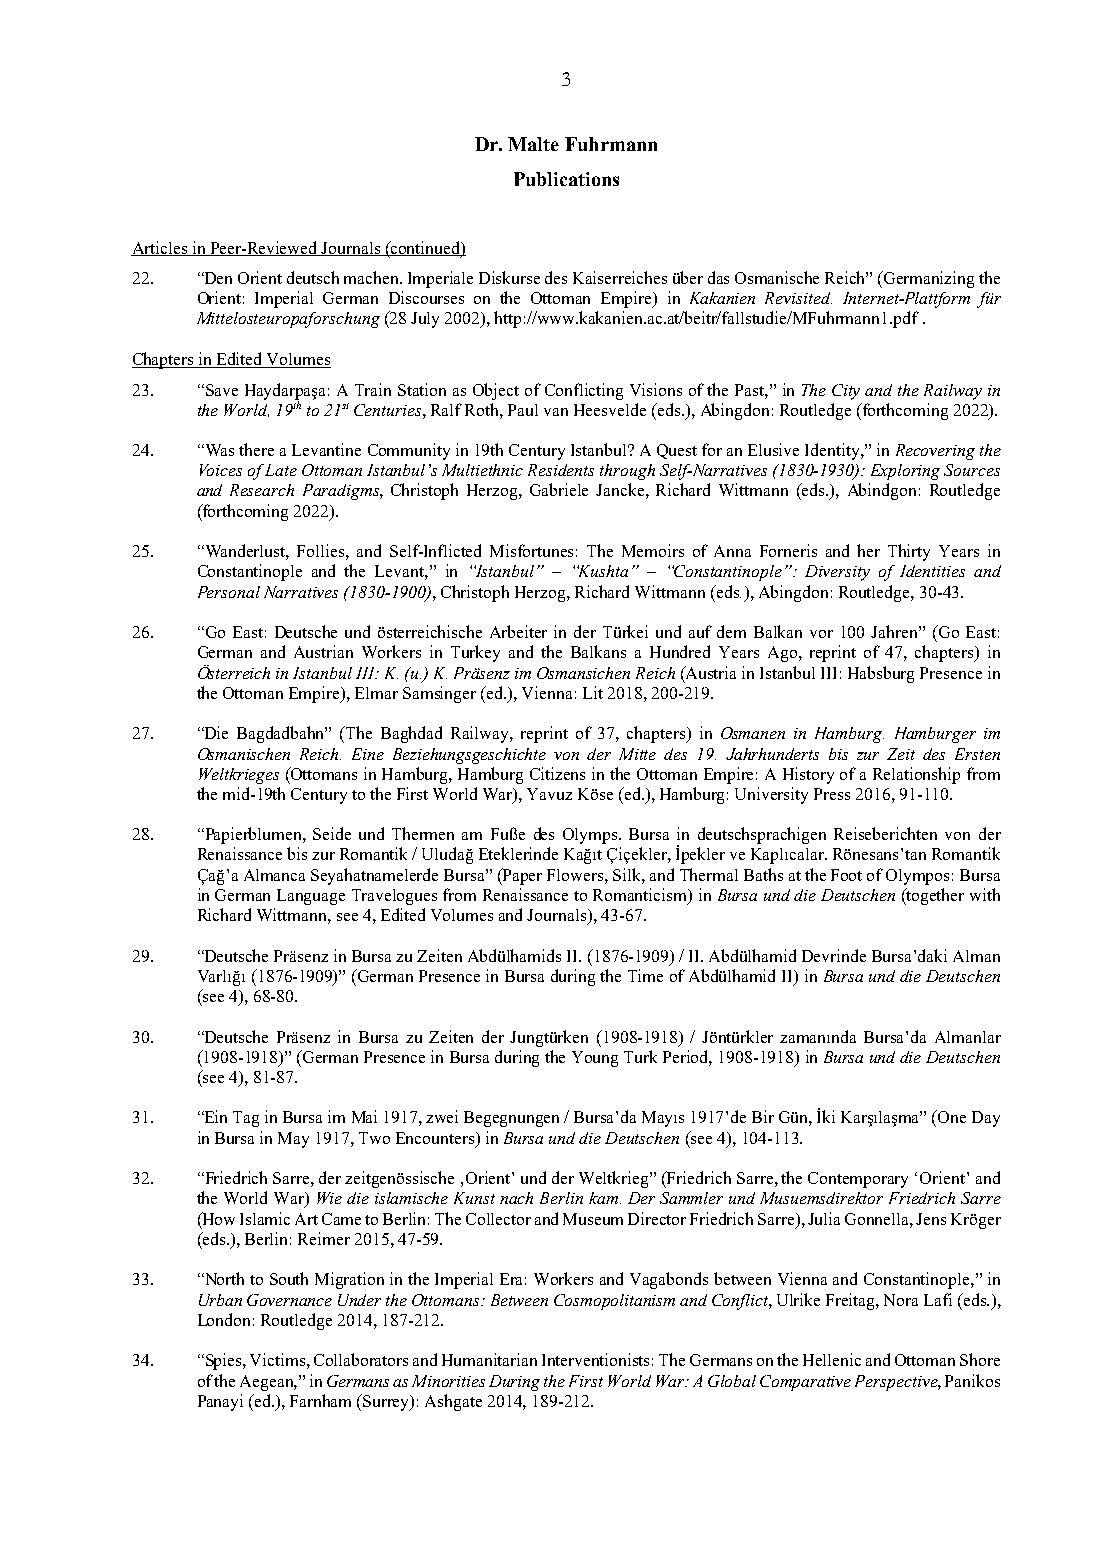 Image resolution: width=1102 pixels, height=1559 pixels. Describe the element at coordinates (909, 552) in the page. I see `Thirty` at that location.
